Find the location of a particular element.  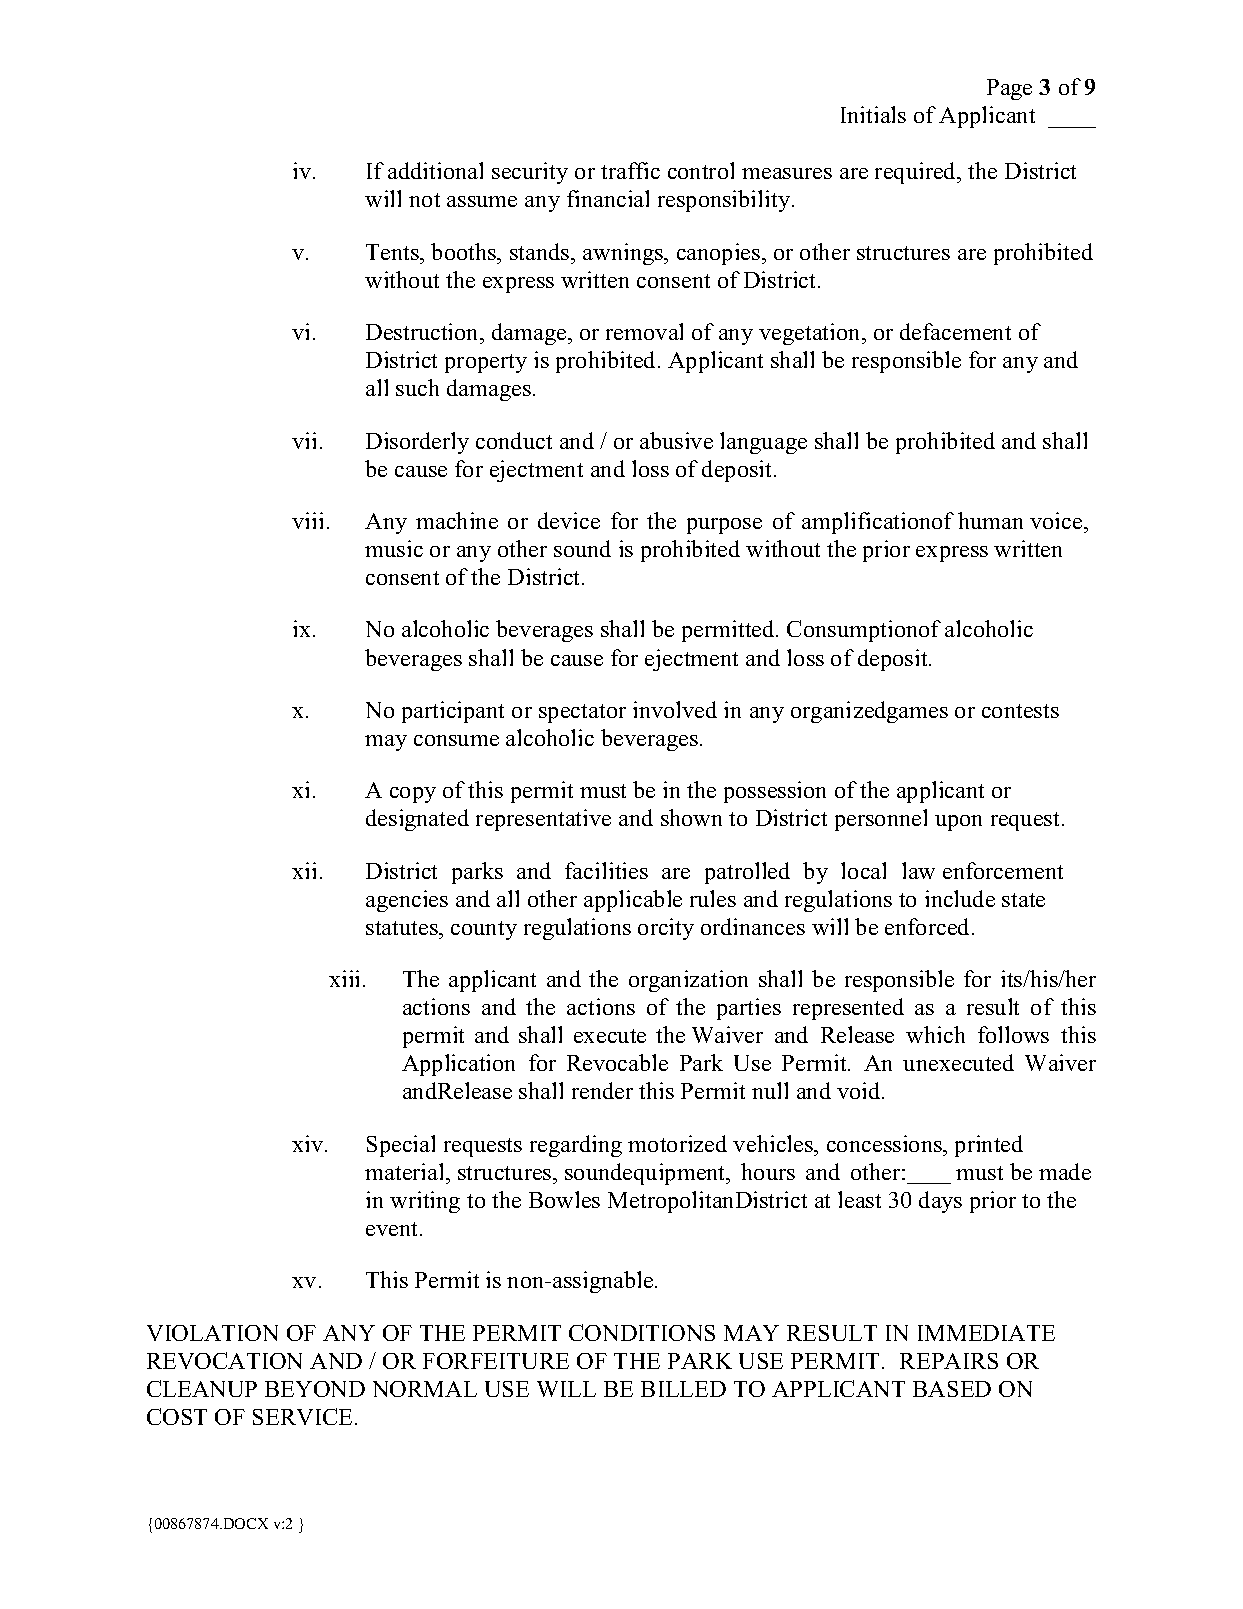

BASED is located at coordinates (952, 1389).
